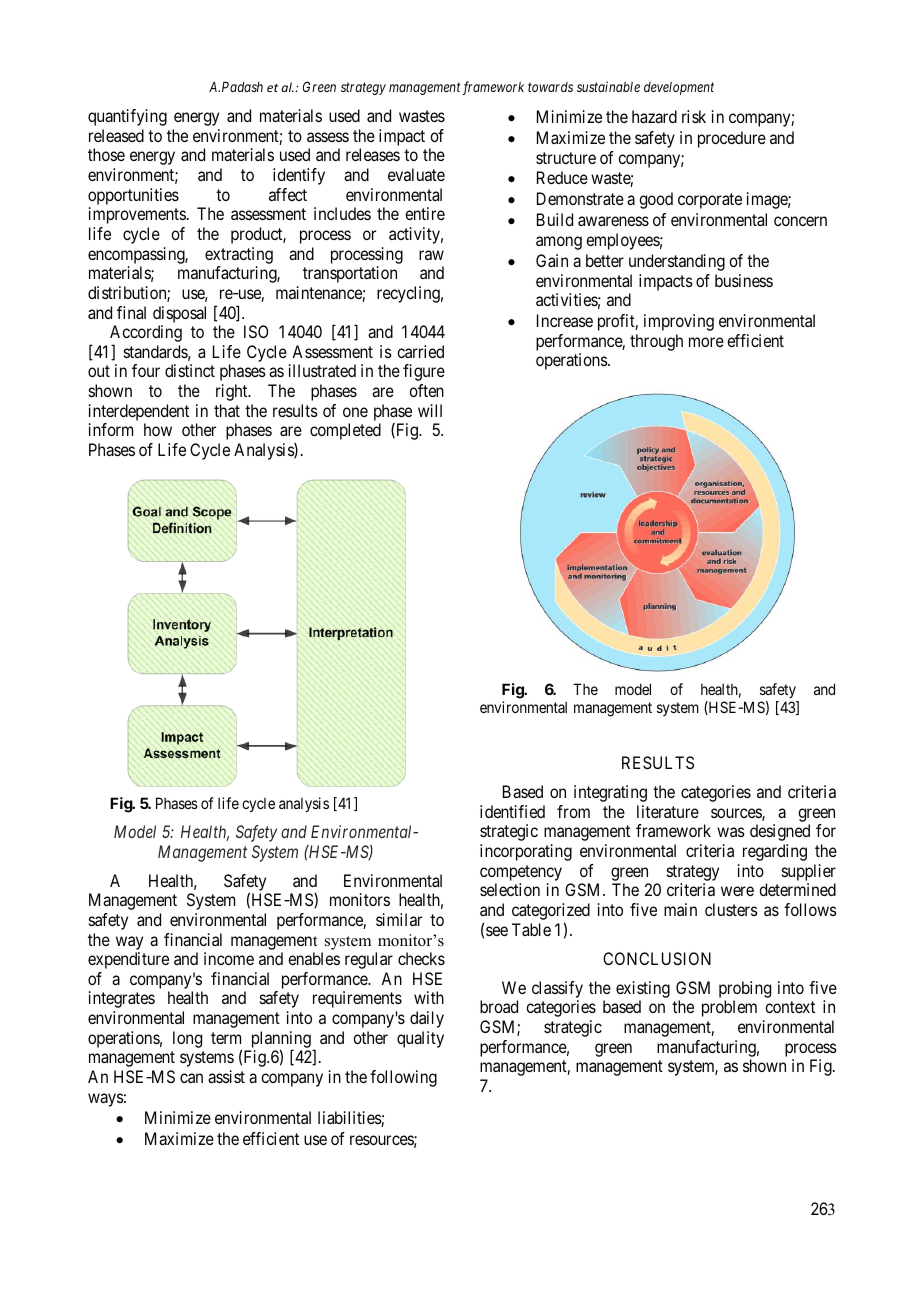  I want to click on inform, so click(111, 429).
